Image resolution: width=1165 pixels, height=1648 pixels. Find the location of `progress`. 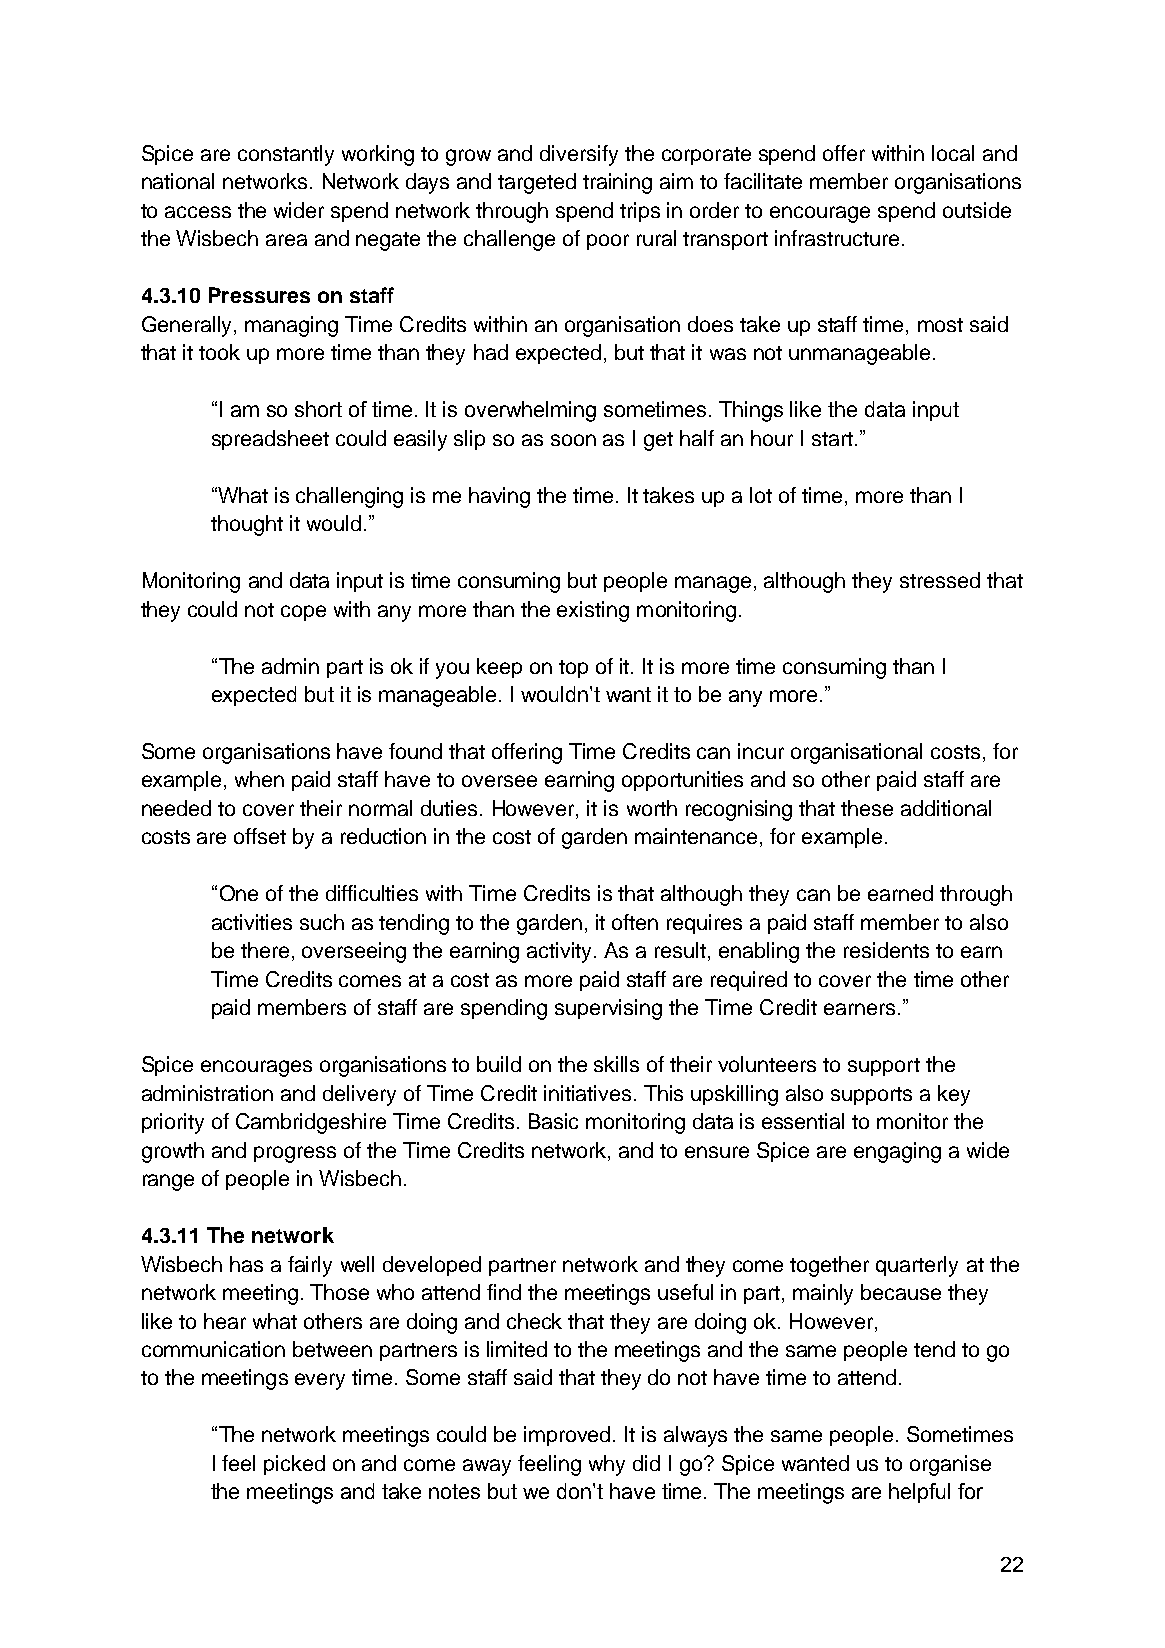

progress is located at coordinates (295, 1154).
